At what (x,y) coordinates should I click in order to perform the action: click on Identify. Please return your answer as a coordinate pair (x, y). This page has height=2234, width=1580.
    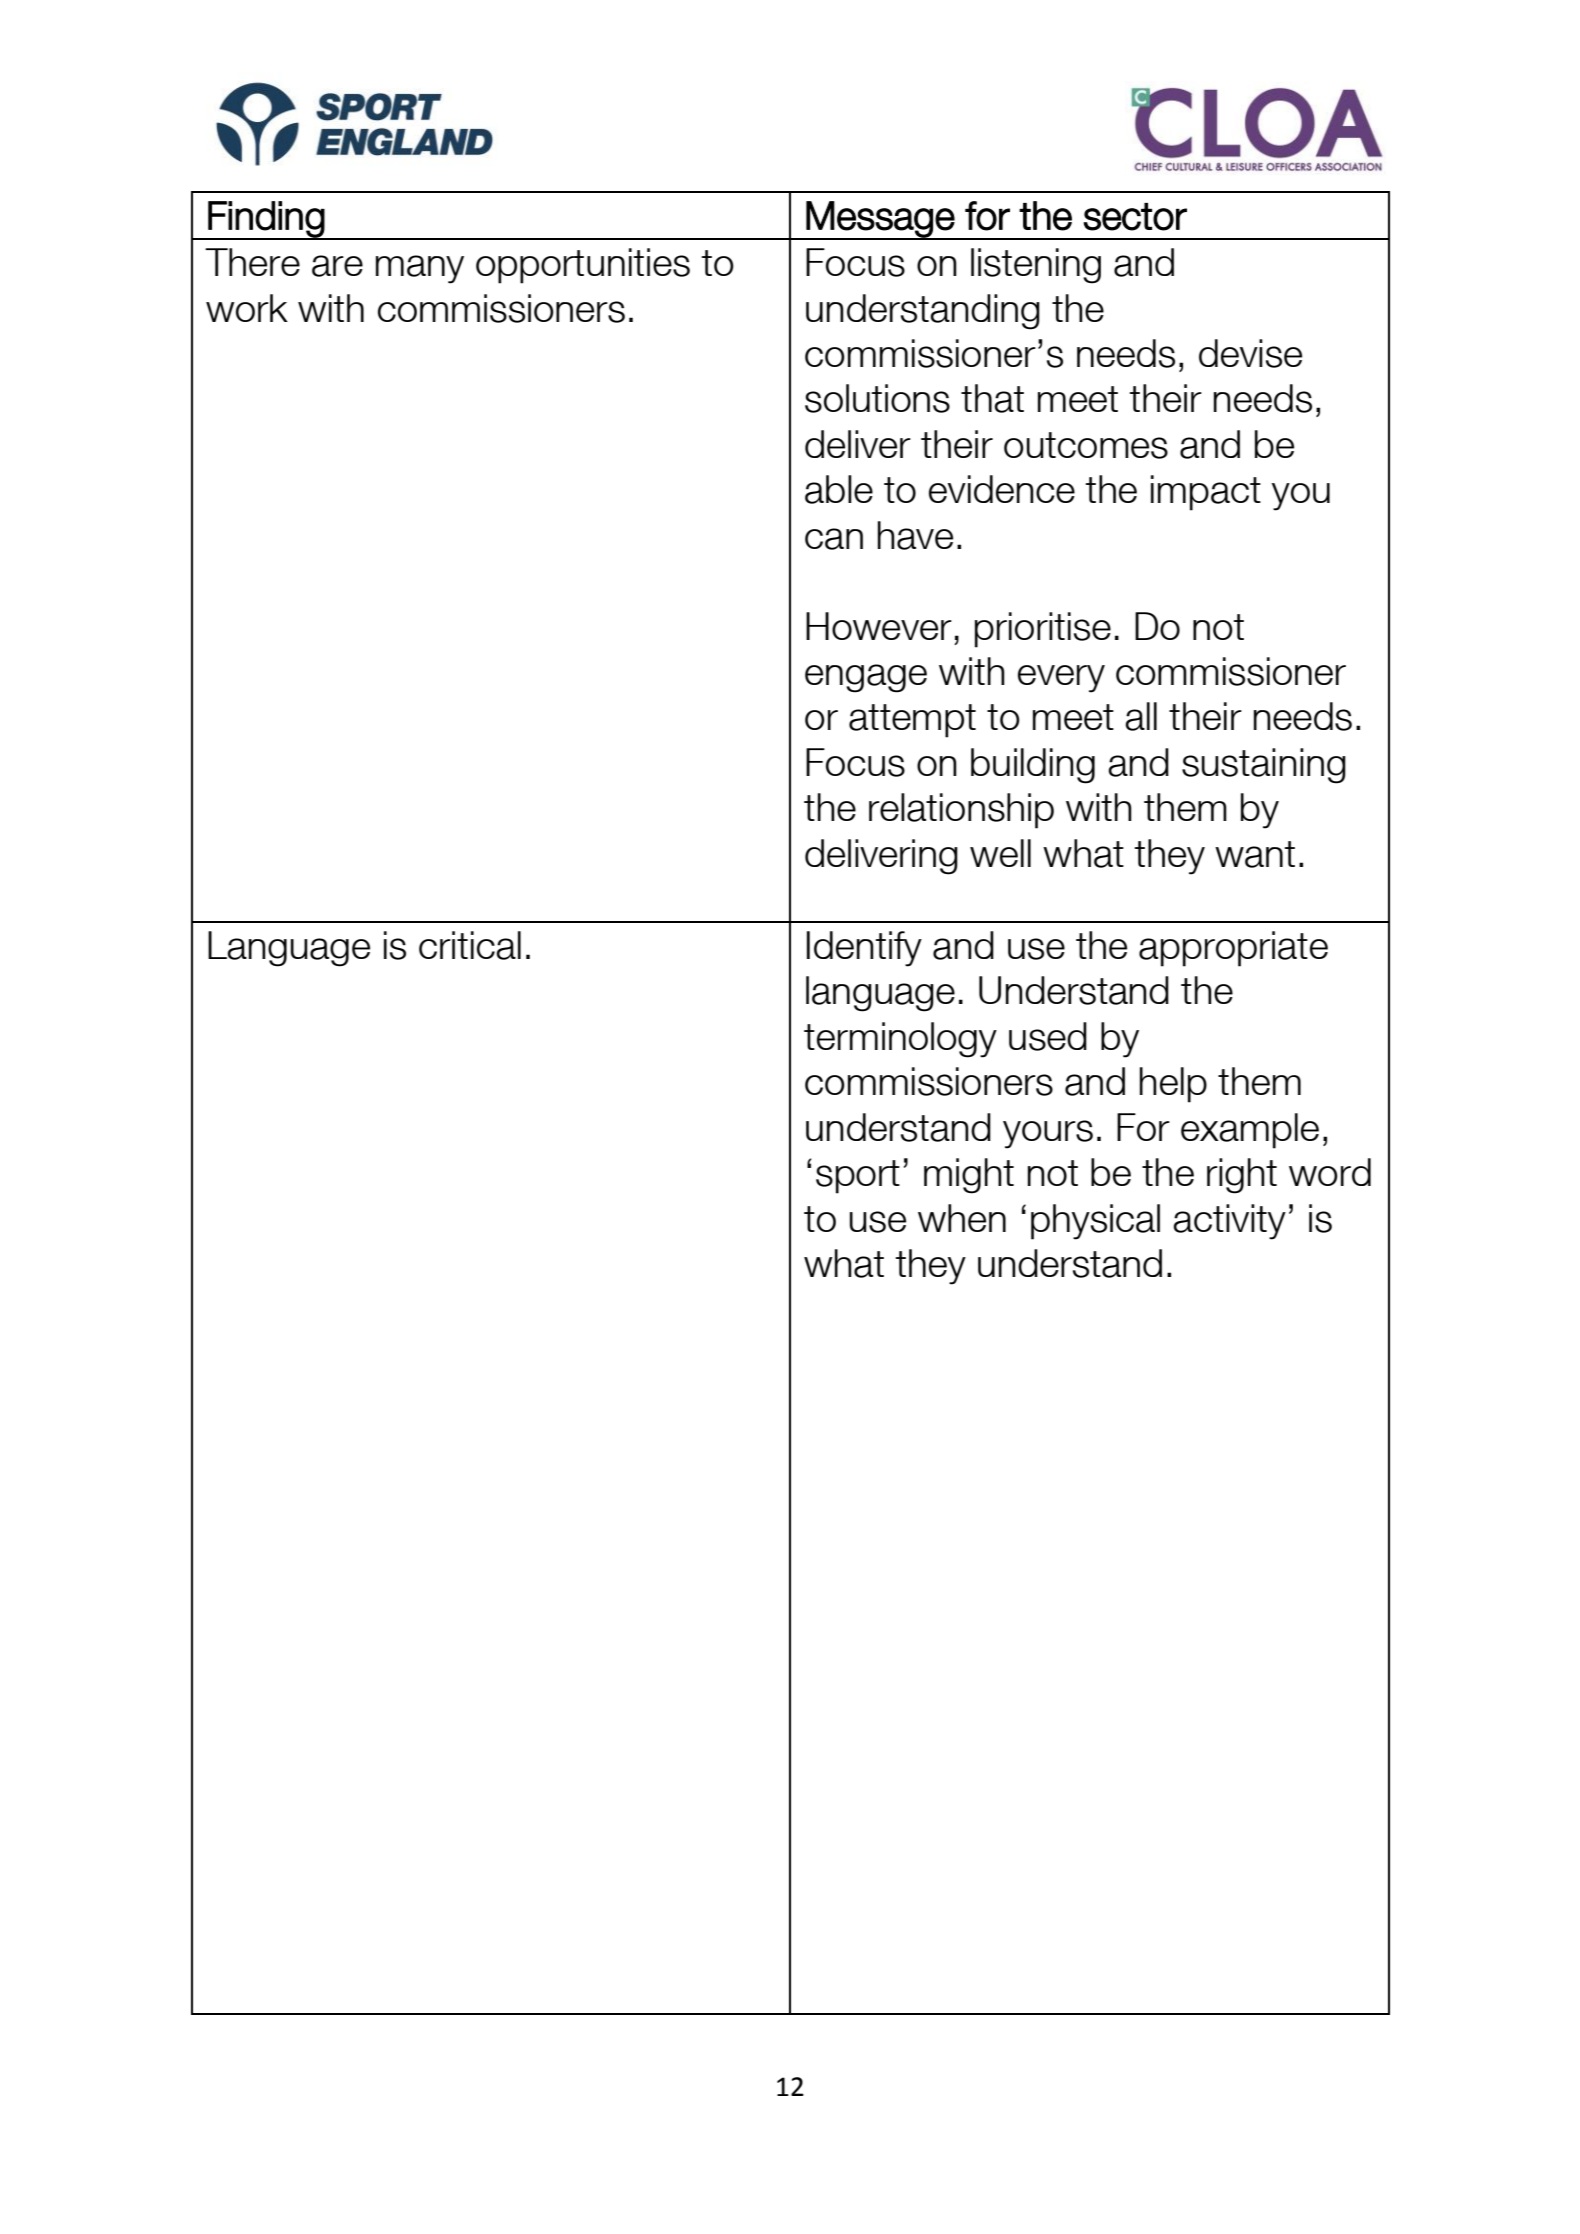
    Looking at the image, I should click on (864, 949).
